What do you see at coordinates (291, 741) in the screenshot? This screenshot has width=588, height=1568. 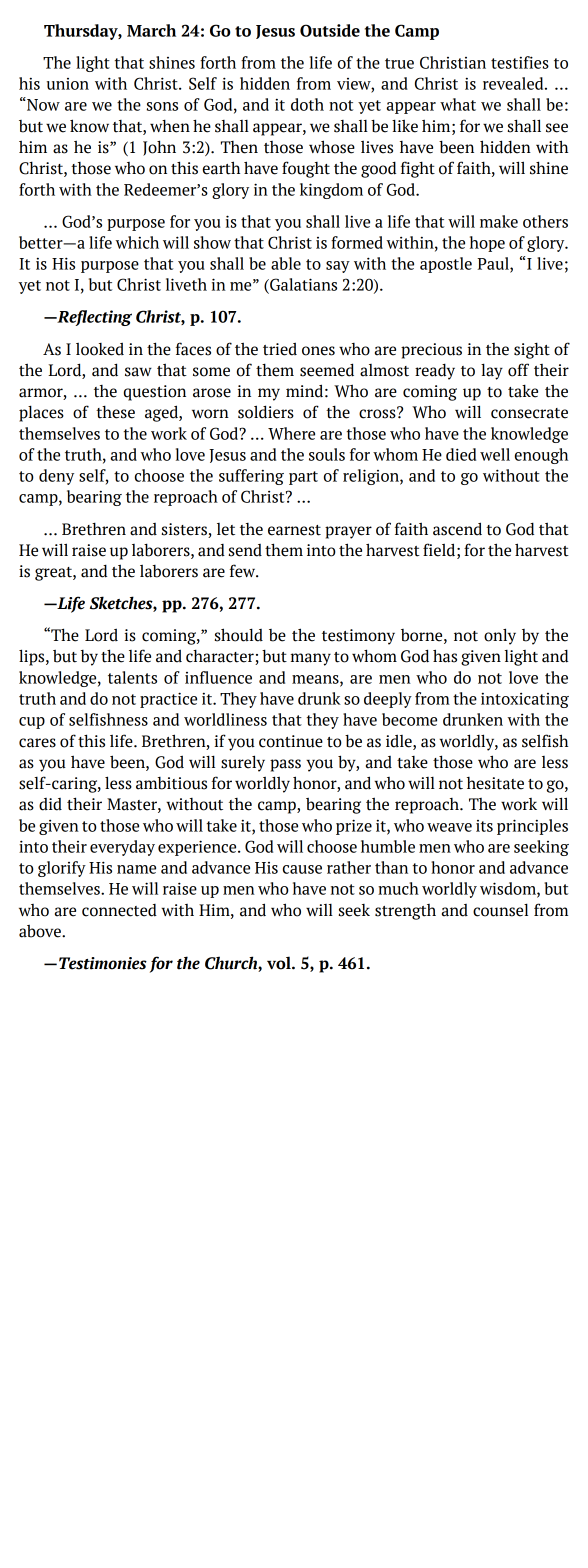 I see `continue` at bounding box center [291, 741].
